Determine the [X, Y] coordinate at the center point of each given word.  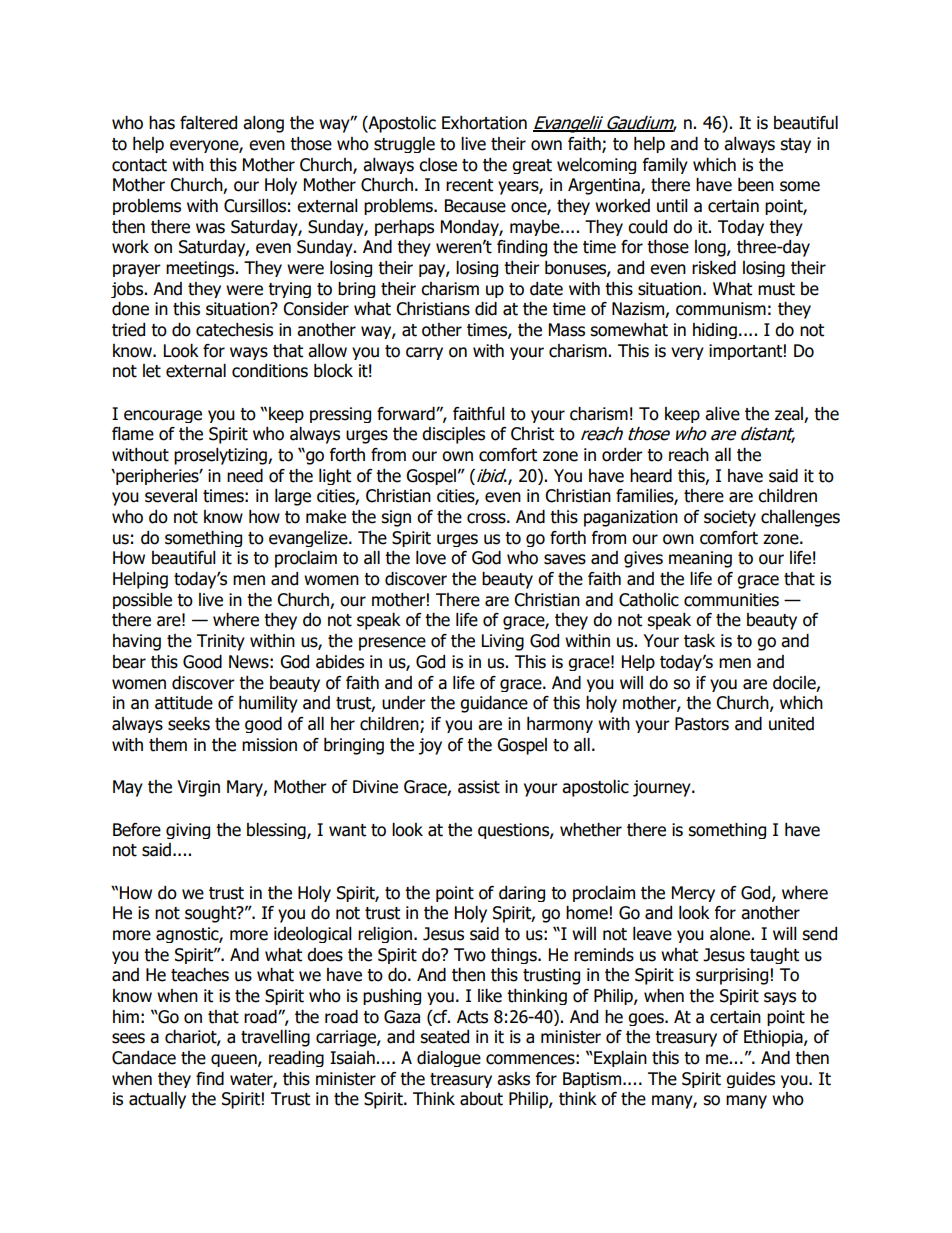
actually [157, 1100]
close [438, 165]
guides [750, 1080]
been [756, 185]
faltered [208, 123]
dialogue [449, 1059]
